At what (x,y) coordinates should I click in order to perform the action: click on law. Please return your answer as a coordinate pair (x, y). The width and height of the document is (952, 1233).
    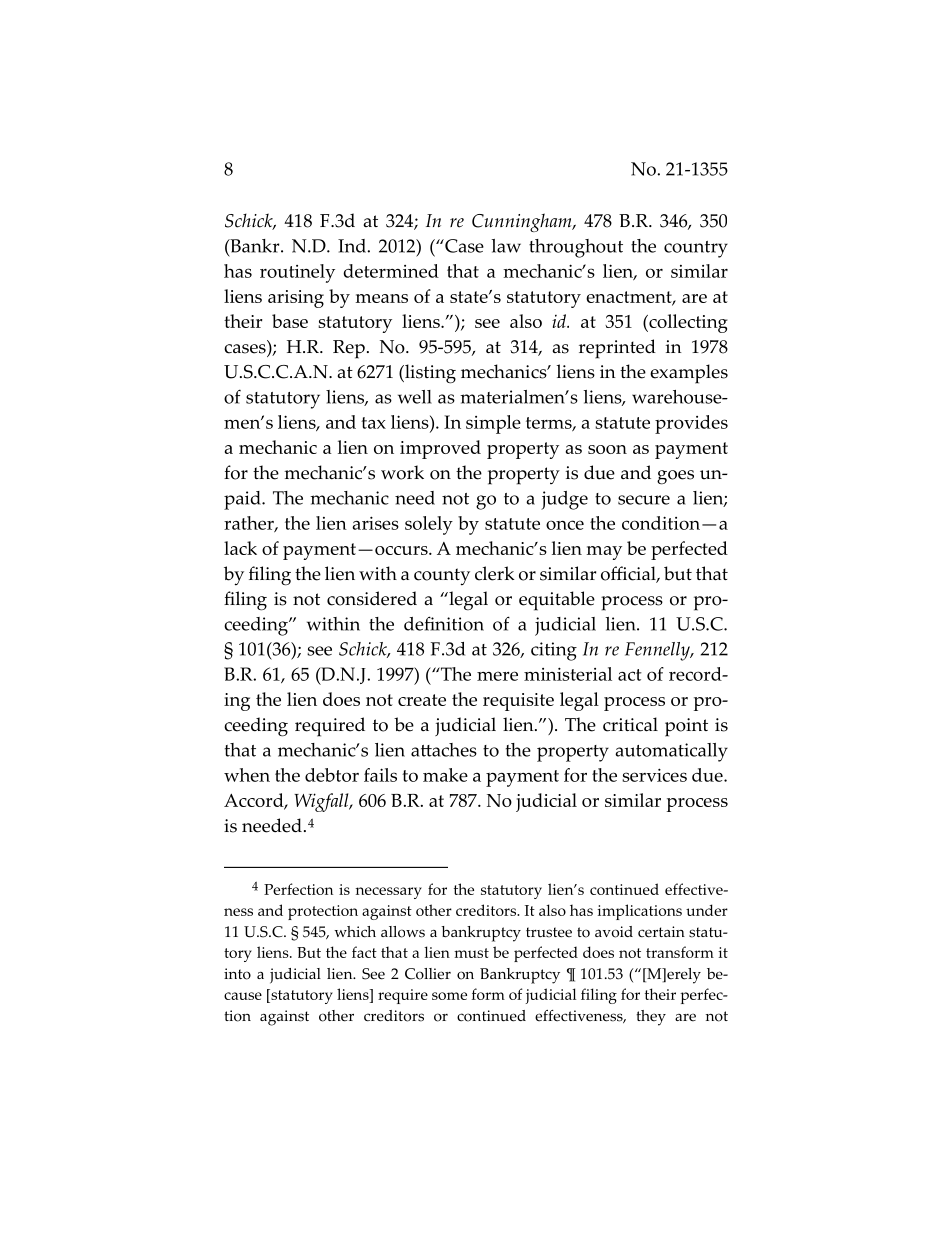
    Looking at the image, I should click on (506, 246).
